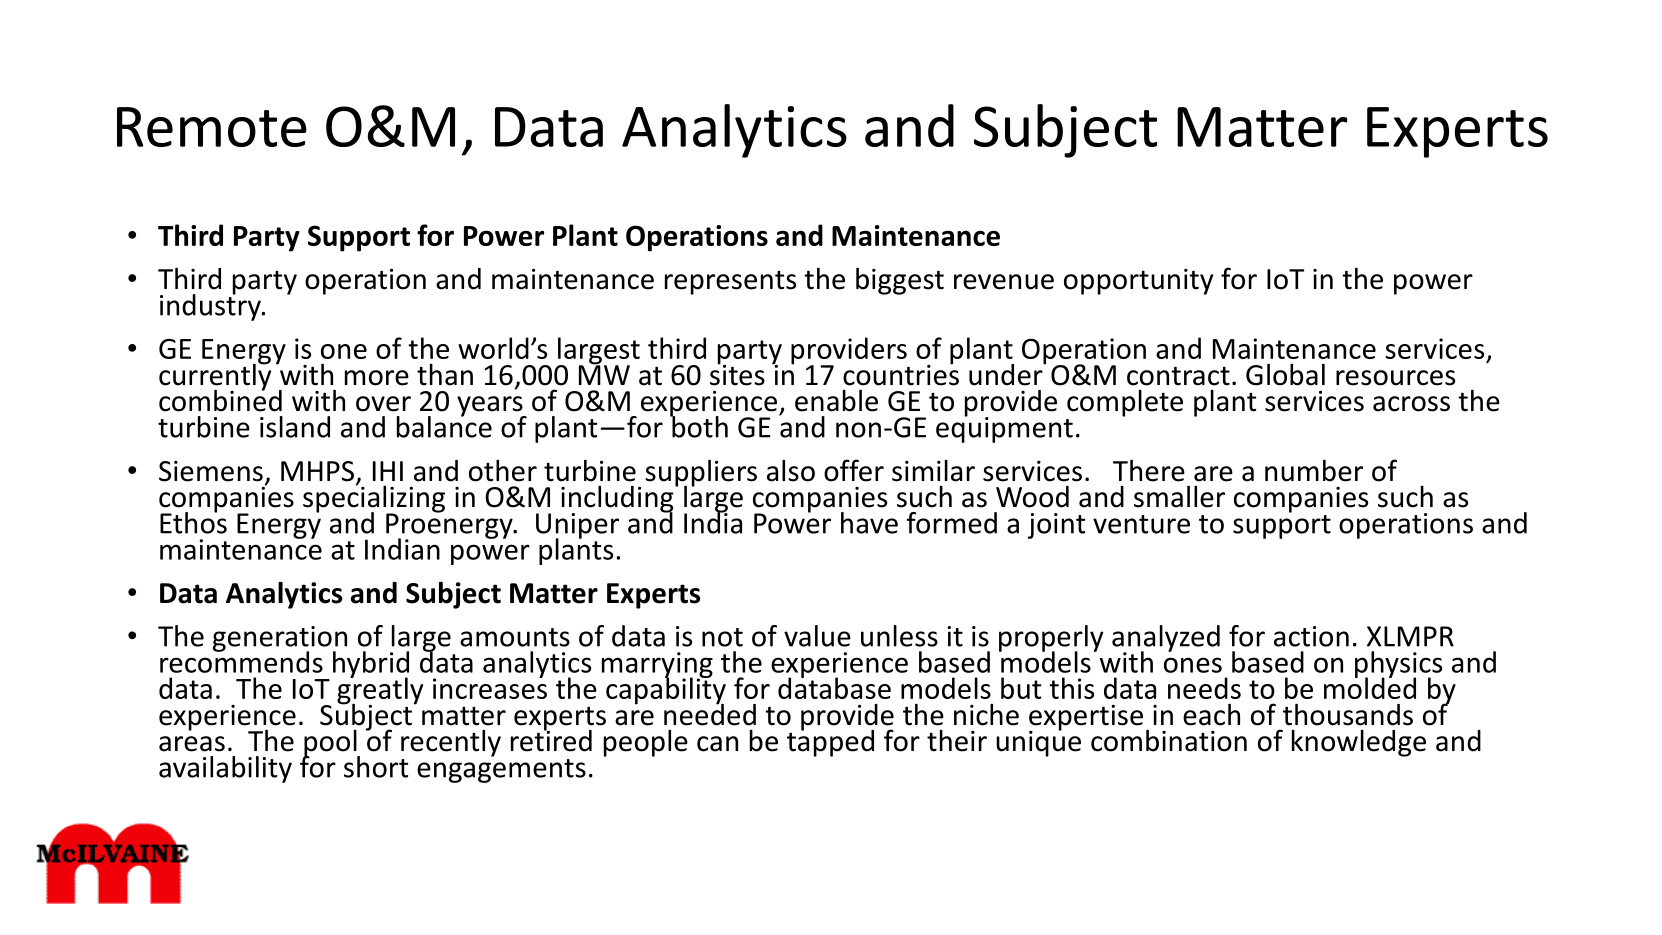  Describe the element at coordinates (1285, 375) in the screenshot. I see `Global` at that location.
